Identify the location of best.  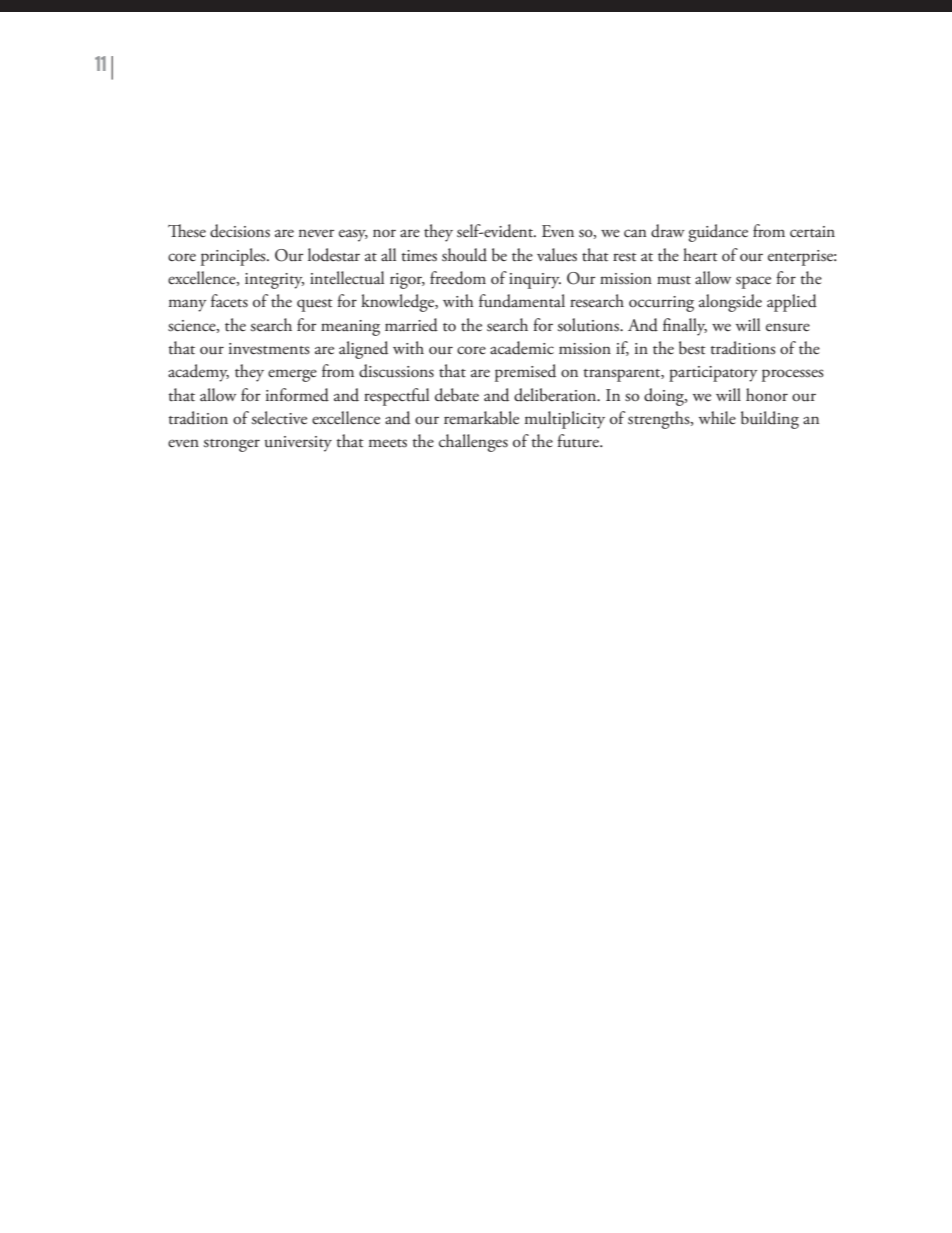
(692, 348).
